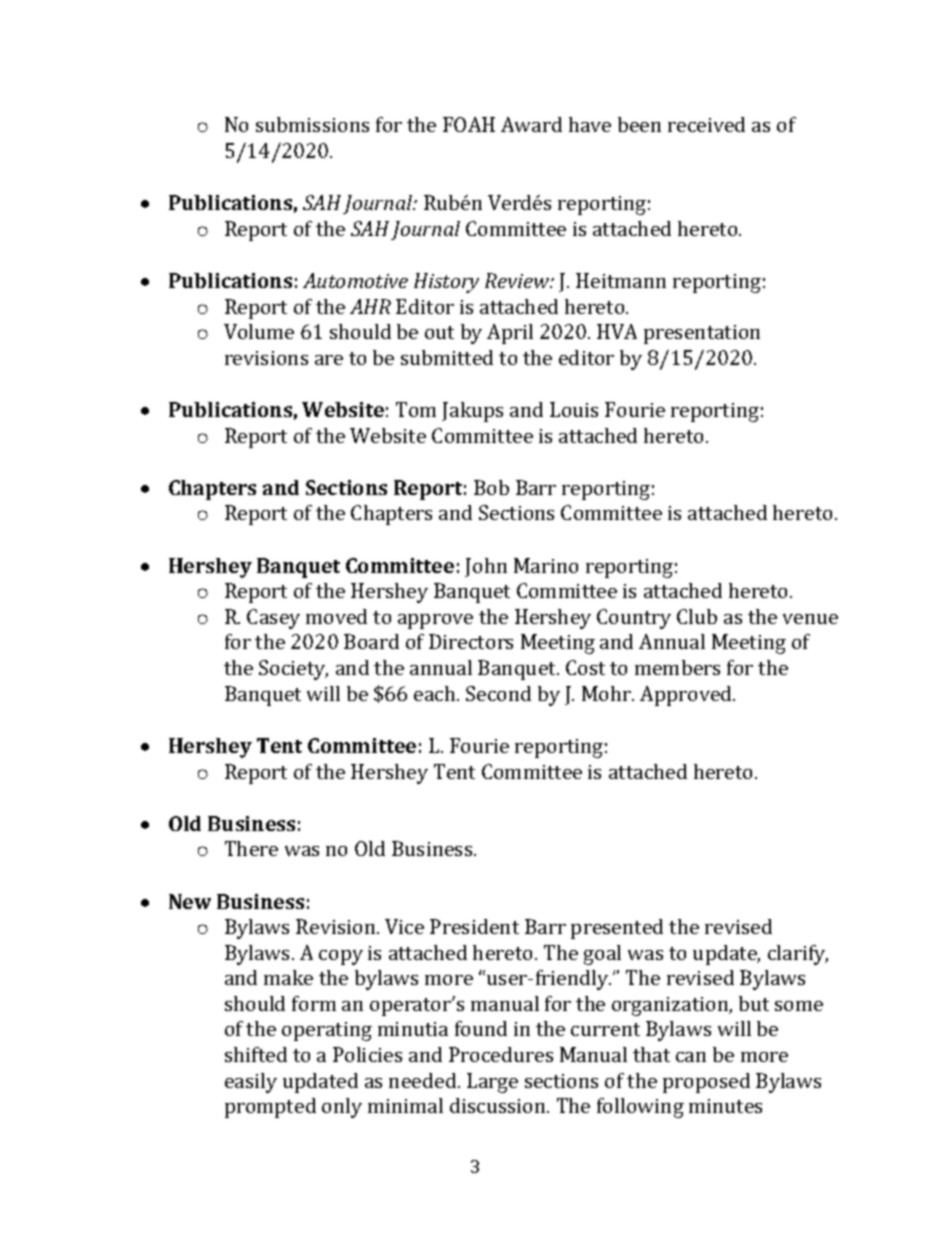 The image size is (952, 1233). I want to click on submissions, so click(312, 124).
